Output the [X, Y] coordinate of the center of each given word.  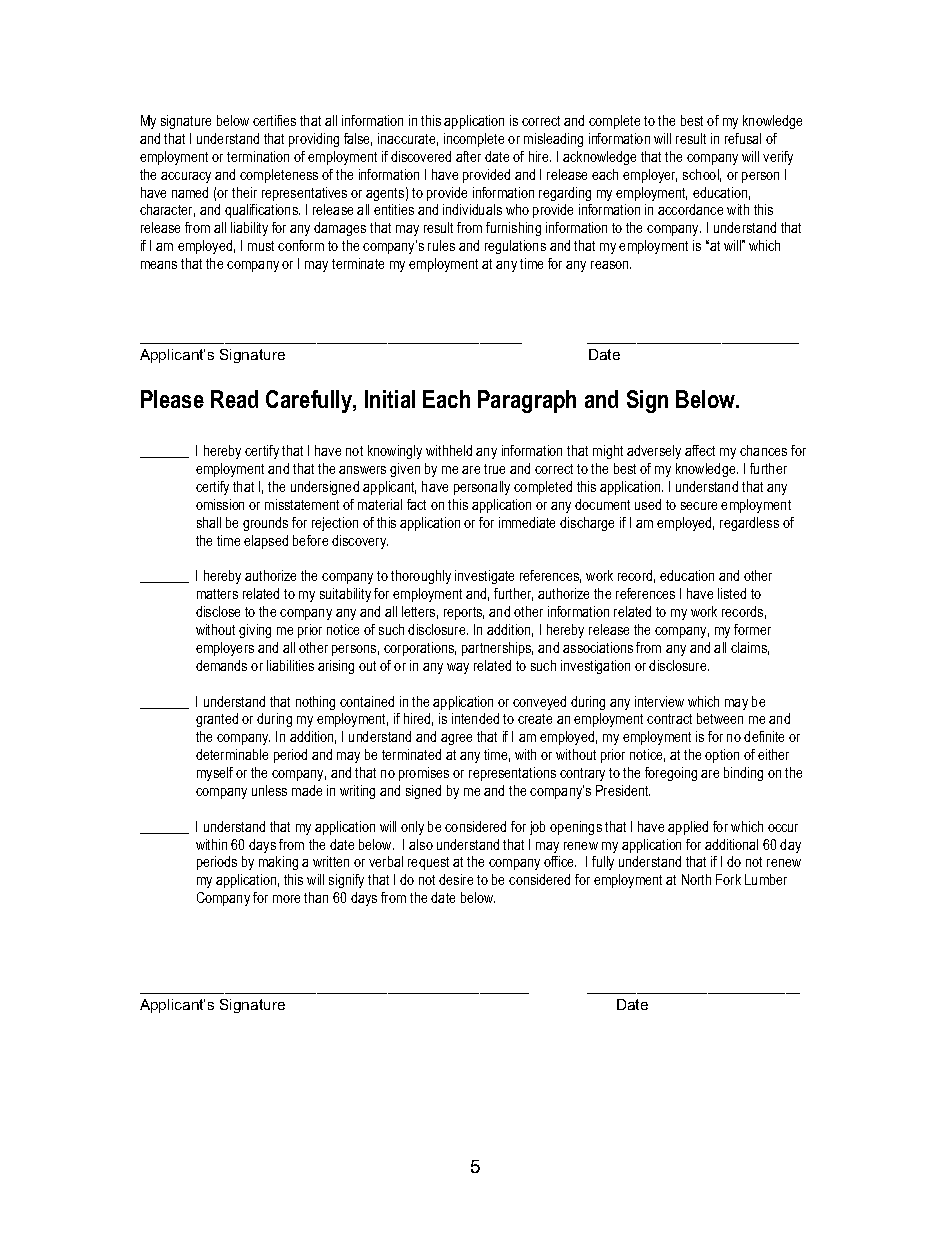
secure [699, 506]
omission [220, 504]
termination [258, 156]
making [278, 863]
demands [221, 665]
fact [416, 504]
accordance [690, 209]
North [696, 879]
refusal [743, 138]
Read [234, 399]
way [458, 668]
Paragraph [527, 401]
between [720, 718]
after [468, 156]
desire [456, 879]
